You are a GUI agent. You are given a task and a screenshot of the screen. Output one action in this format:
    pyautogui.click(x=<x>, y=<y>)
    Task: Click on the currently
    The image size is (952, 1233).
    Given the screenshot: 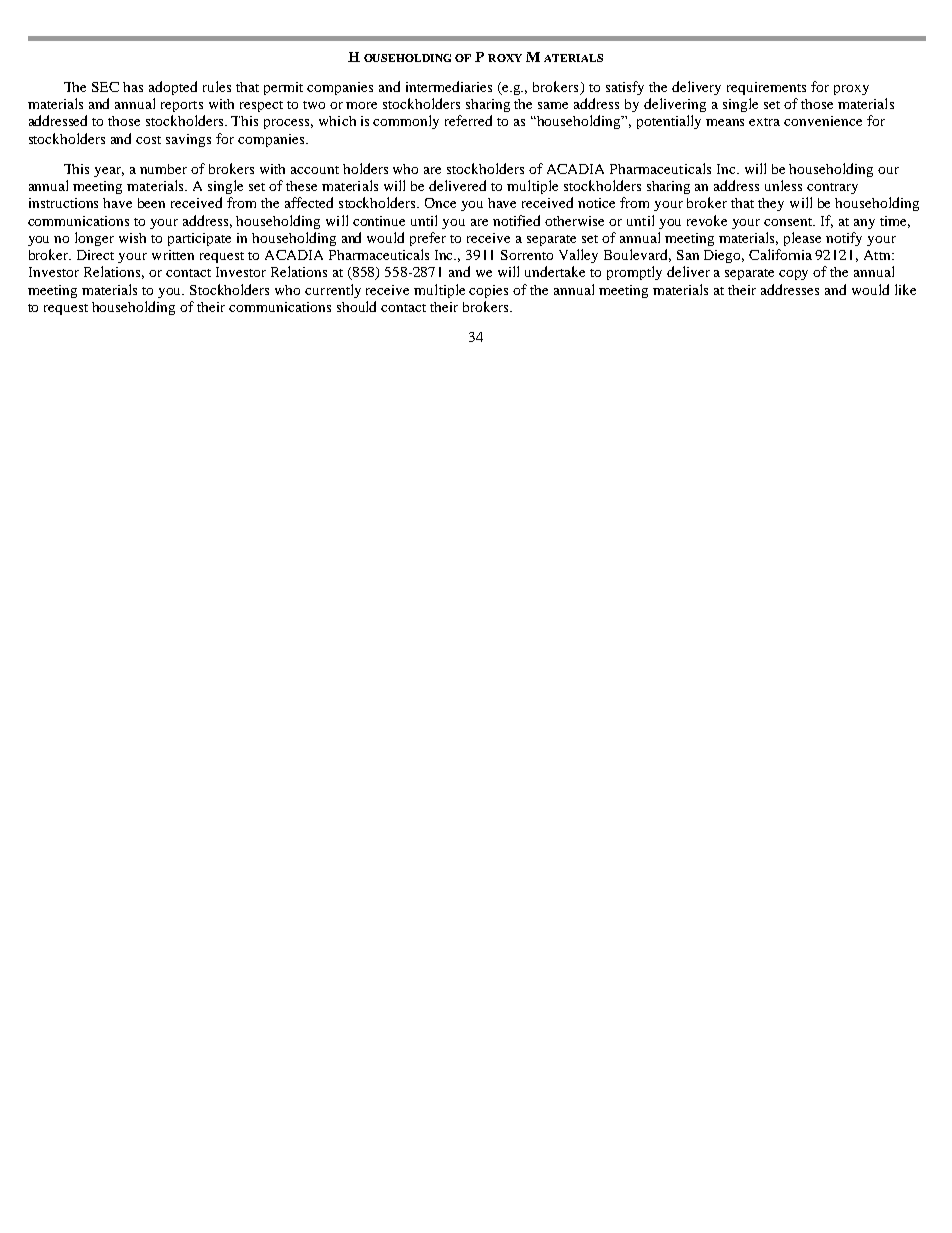 What is the action you would take?
    pyautogui.click(x=333, y=291)
